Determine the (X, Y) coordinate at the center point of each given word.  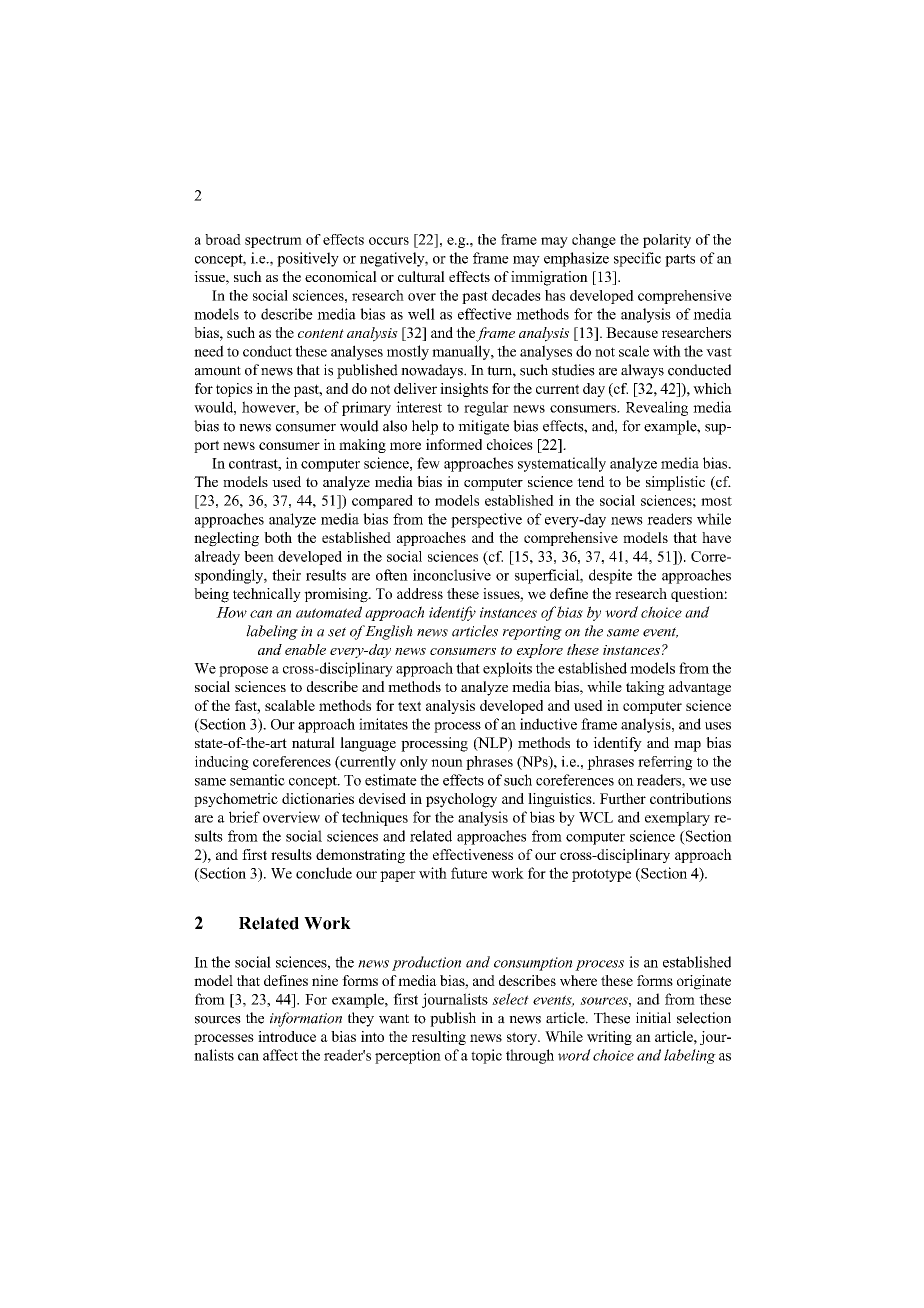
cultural (421, 276)
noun (447, 763)
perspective (486, 520)
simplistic (675, 483)
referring (665, 763)
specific (637, 259)
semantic (257, 780)
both (278, 537)
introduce (287, 1036)
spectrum (273, 241)
